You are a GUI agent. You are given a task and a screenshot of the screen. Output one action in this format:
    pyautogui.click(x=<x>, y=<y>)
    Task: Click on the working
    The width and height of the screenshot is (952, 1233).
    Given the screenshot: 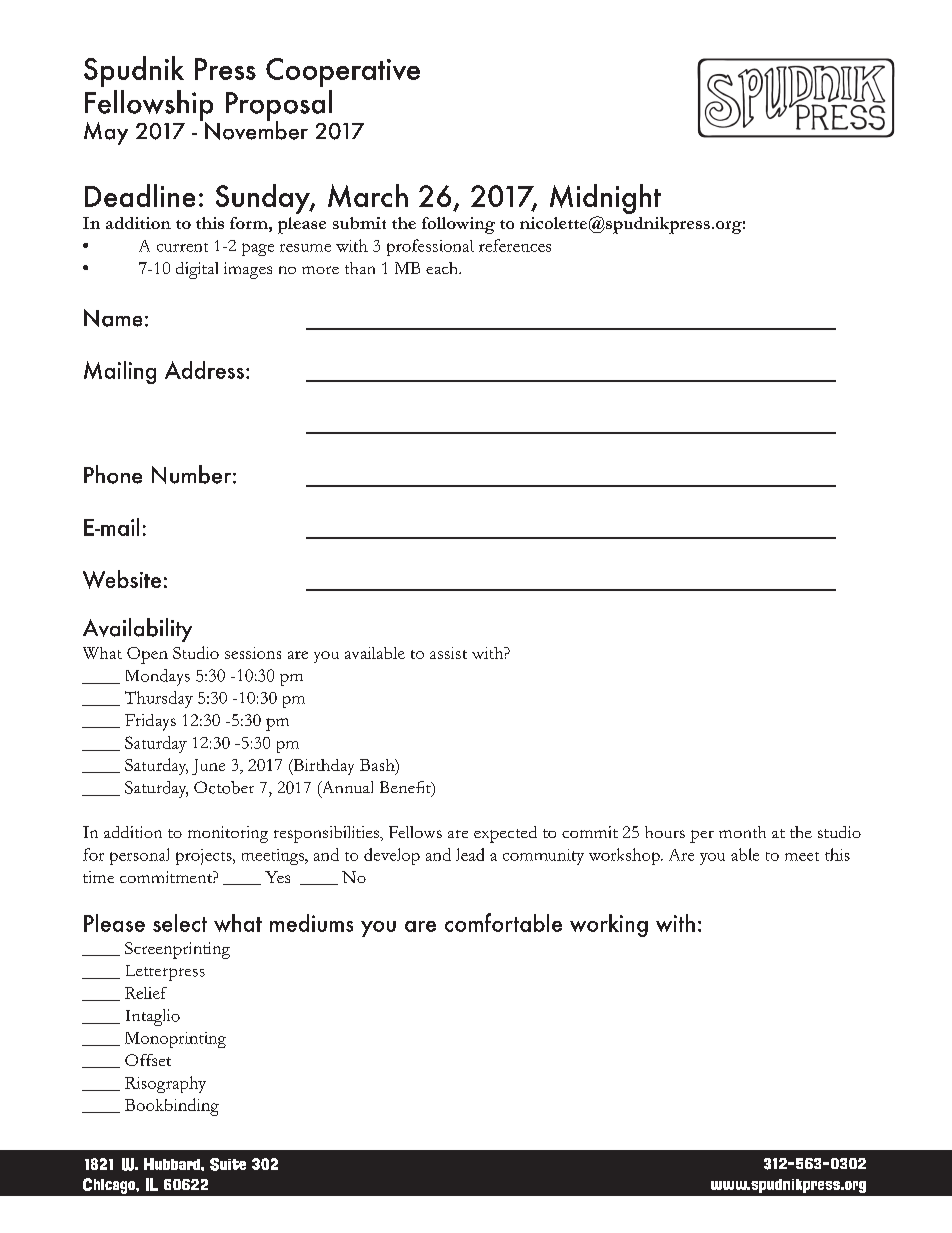 What is the action you would take?
    pyautogui.click(x=609, y=925)
